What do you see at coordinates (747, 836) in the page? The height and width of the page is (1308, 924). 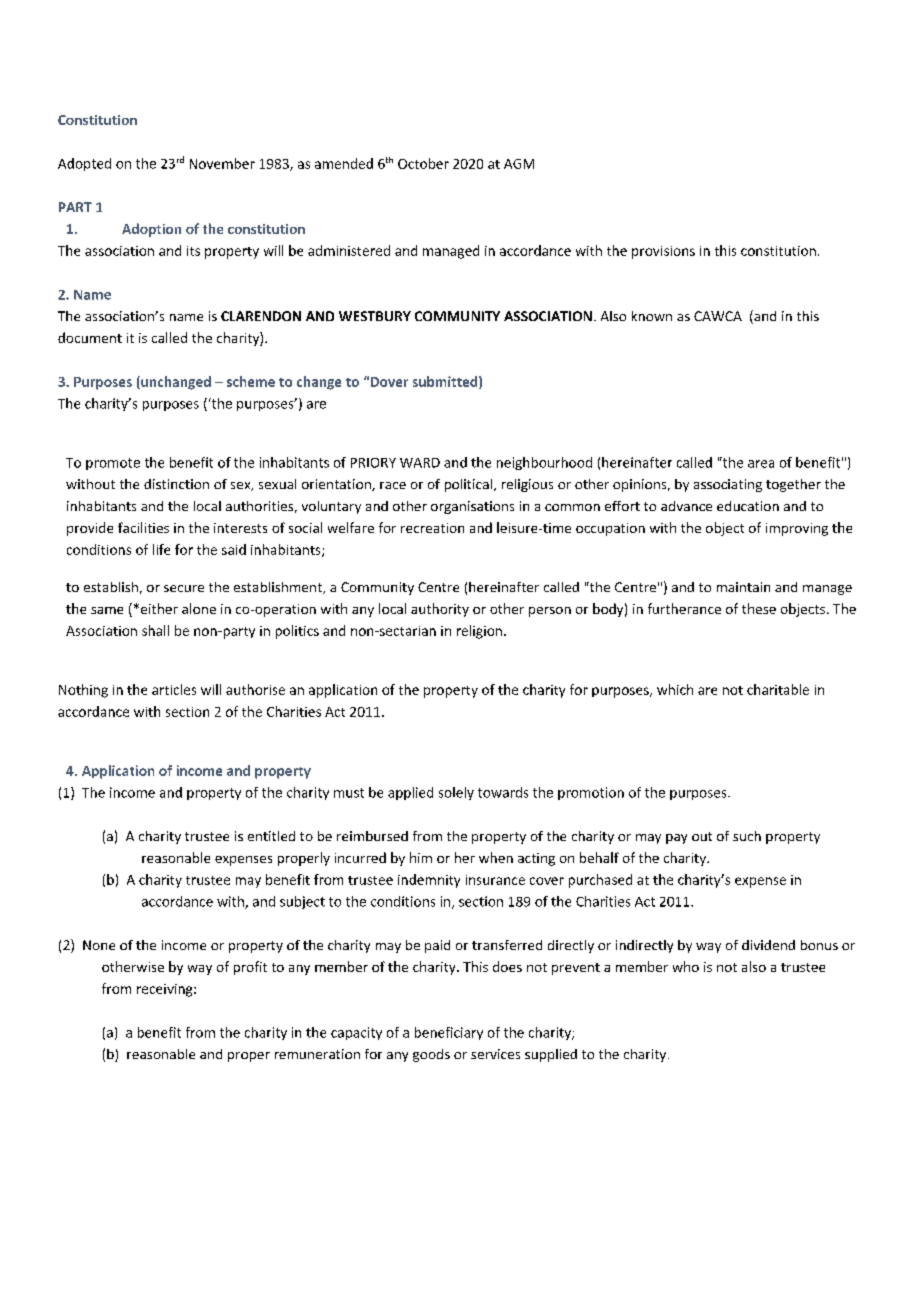 I see `such` at bounding box center [747, 836].
